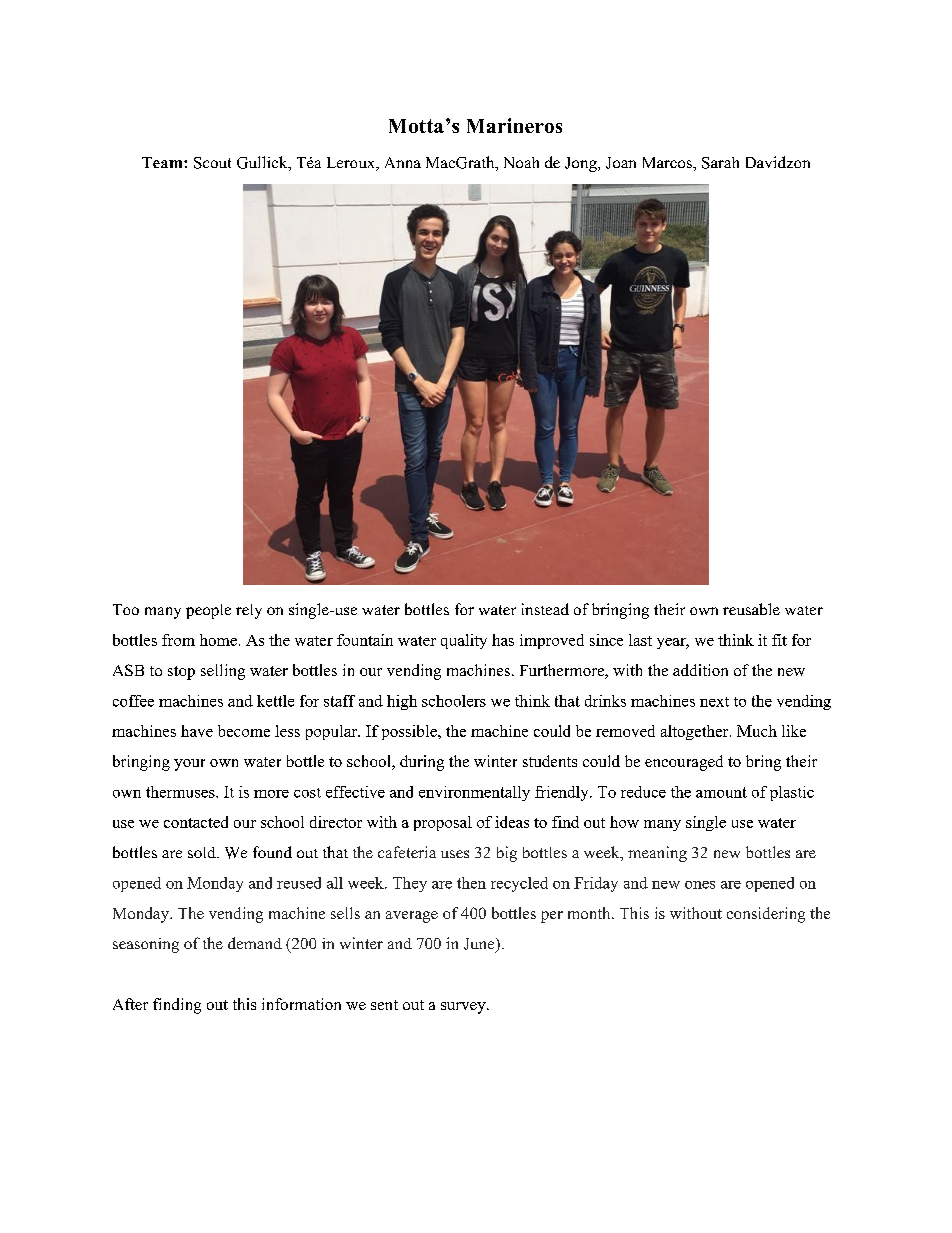 The image size is (952, 1233). Describe the element at coordinates (403, 162) in the document. I see `Anna` at that location.
